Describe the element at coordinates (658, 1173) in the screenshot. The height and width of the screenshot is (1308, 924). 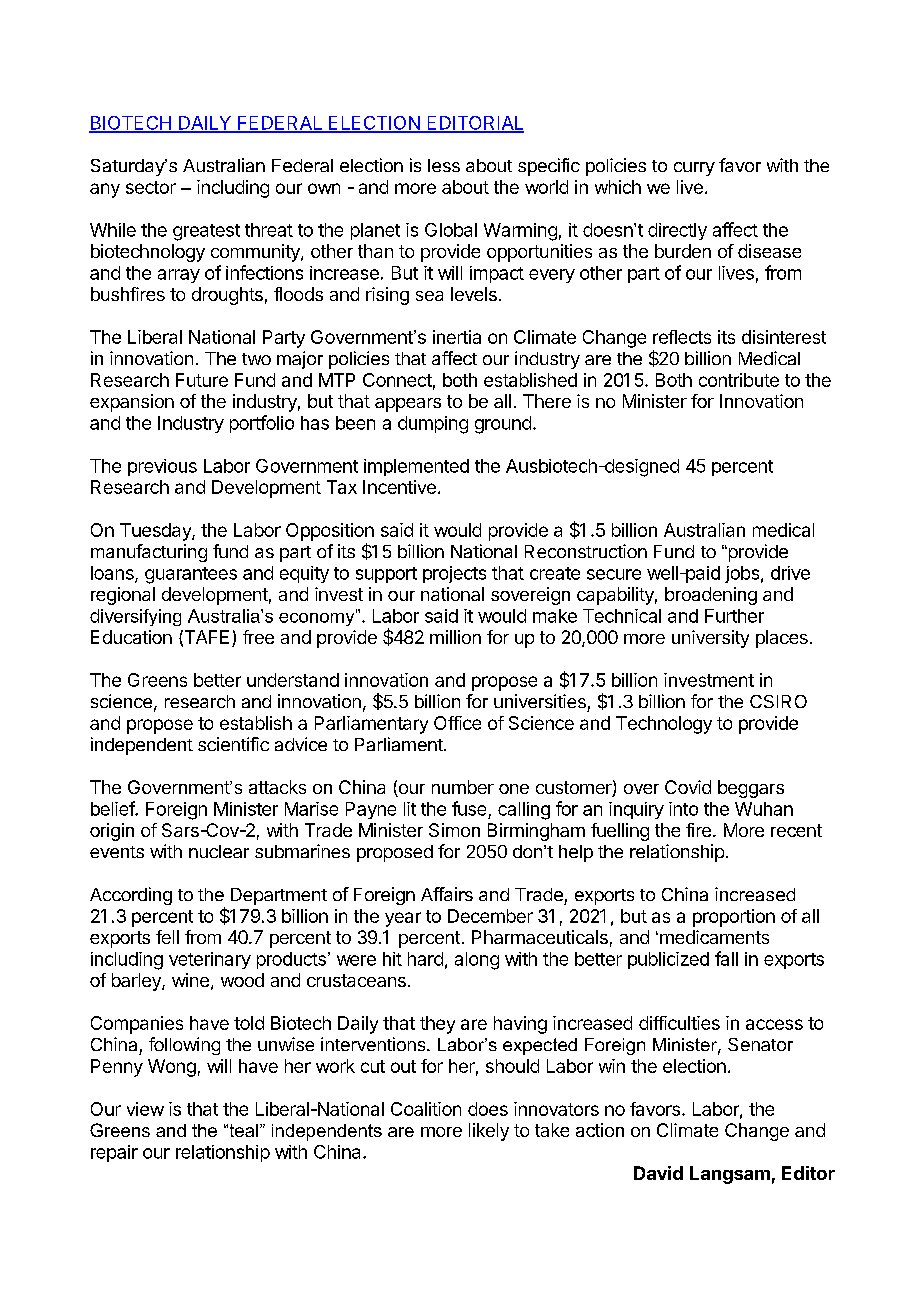
I see `David` at that location.
